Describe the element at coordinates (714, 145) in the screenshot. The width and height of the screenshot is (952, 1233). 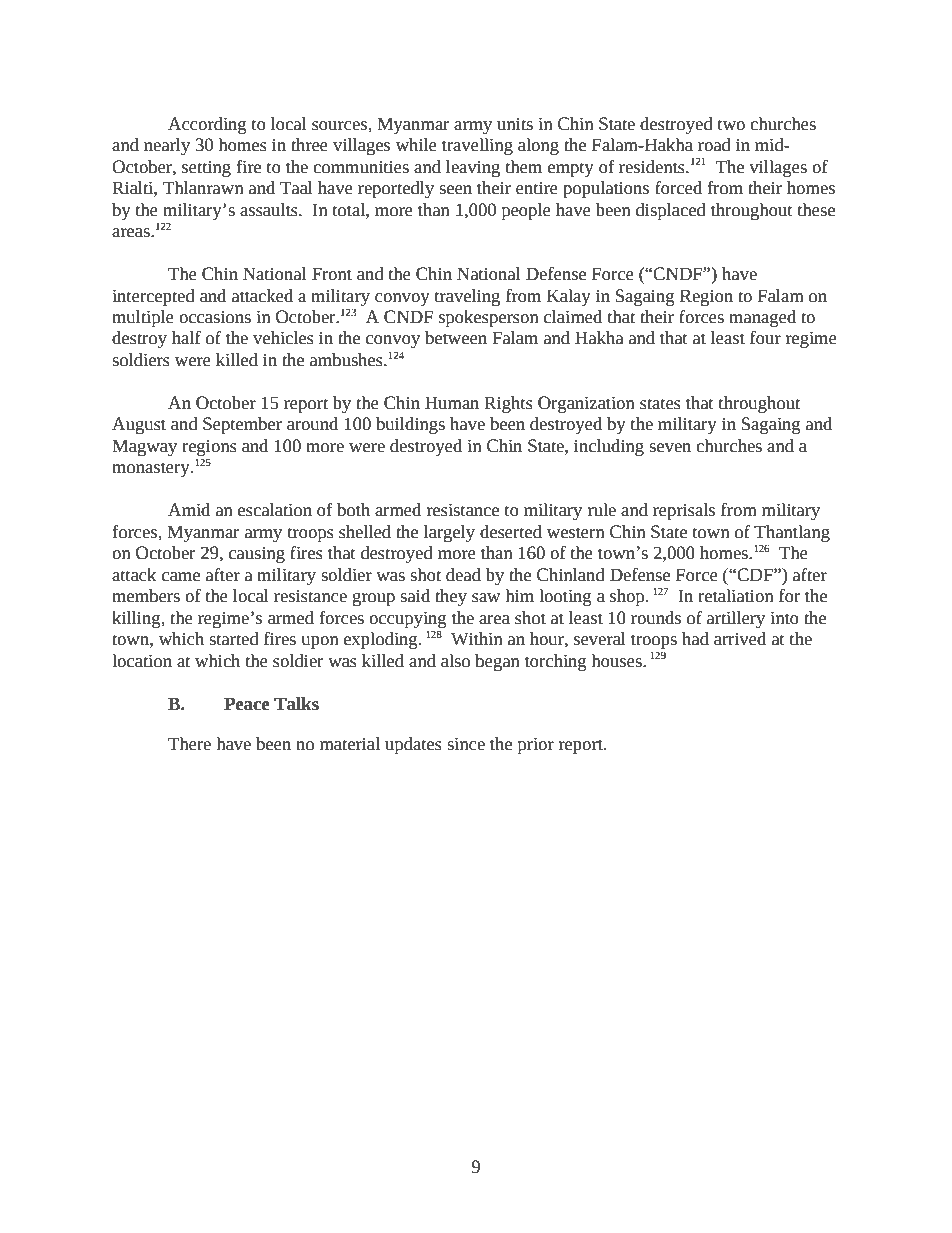
I see `road` at that location.
